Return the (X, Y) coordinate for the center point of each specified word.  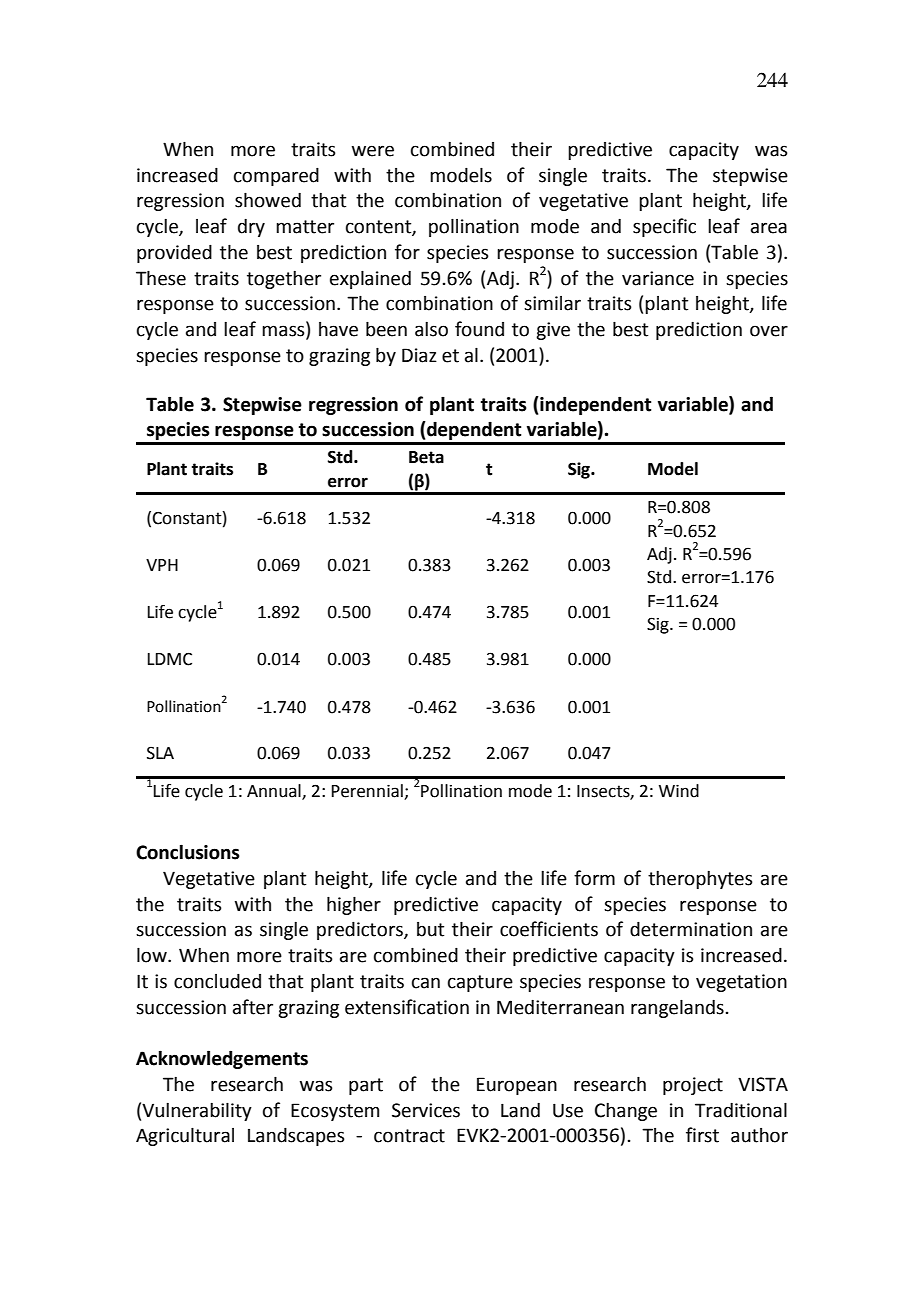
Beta (426, 457)
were (373, 151)
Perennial (368, 792)
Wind (679, 791)
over (769, 331)
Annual (275, 792)
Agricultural (185, 1136)
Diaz (419, 355)
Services (426, 1110)
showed (268, 200)
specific (664, 227)
